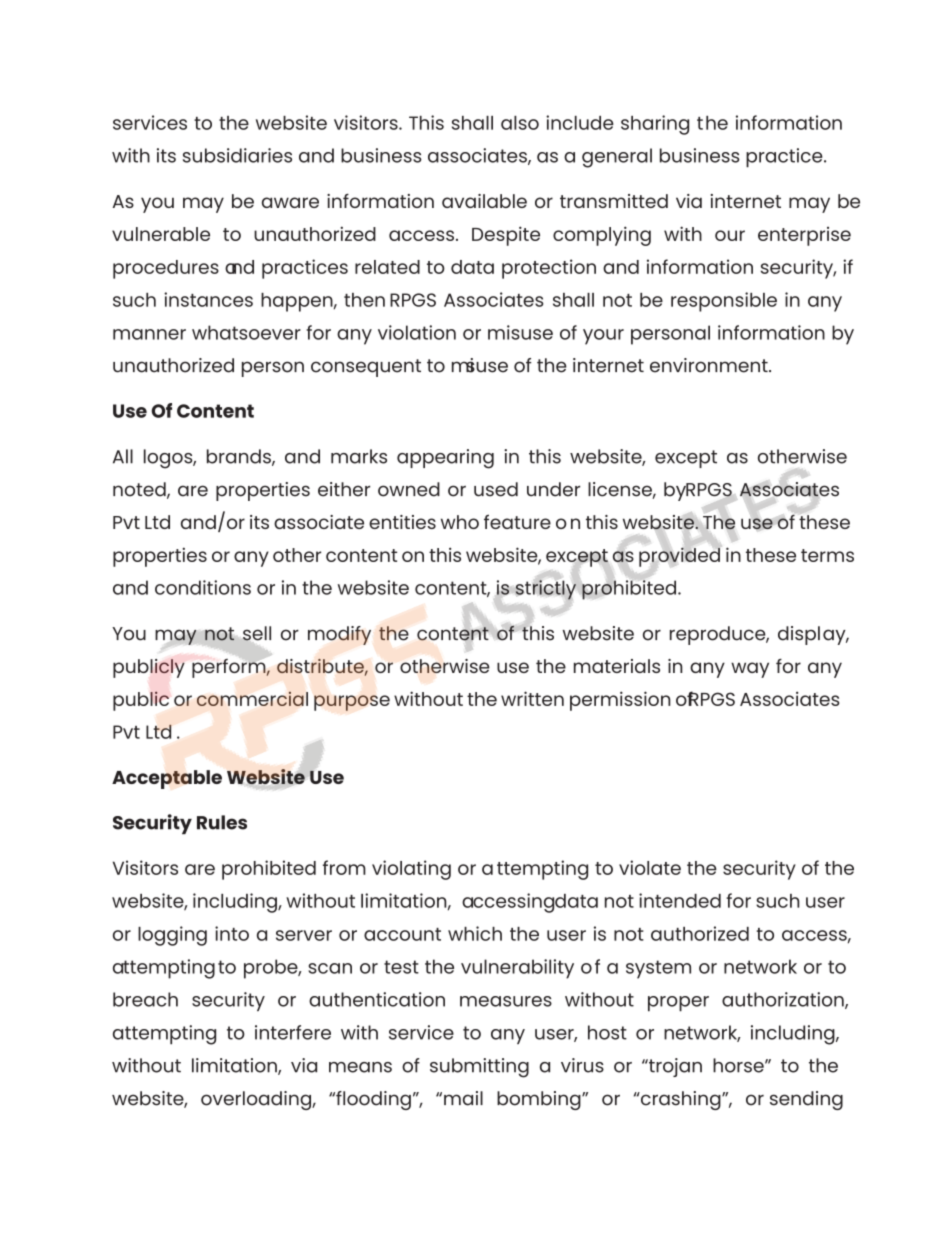 The height and width of the image is (1233, 952). I want to click on sharing, so click(655, 125).
